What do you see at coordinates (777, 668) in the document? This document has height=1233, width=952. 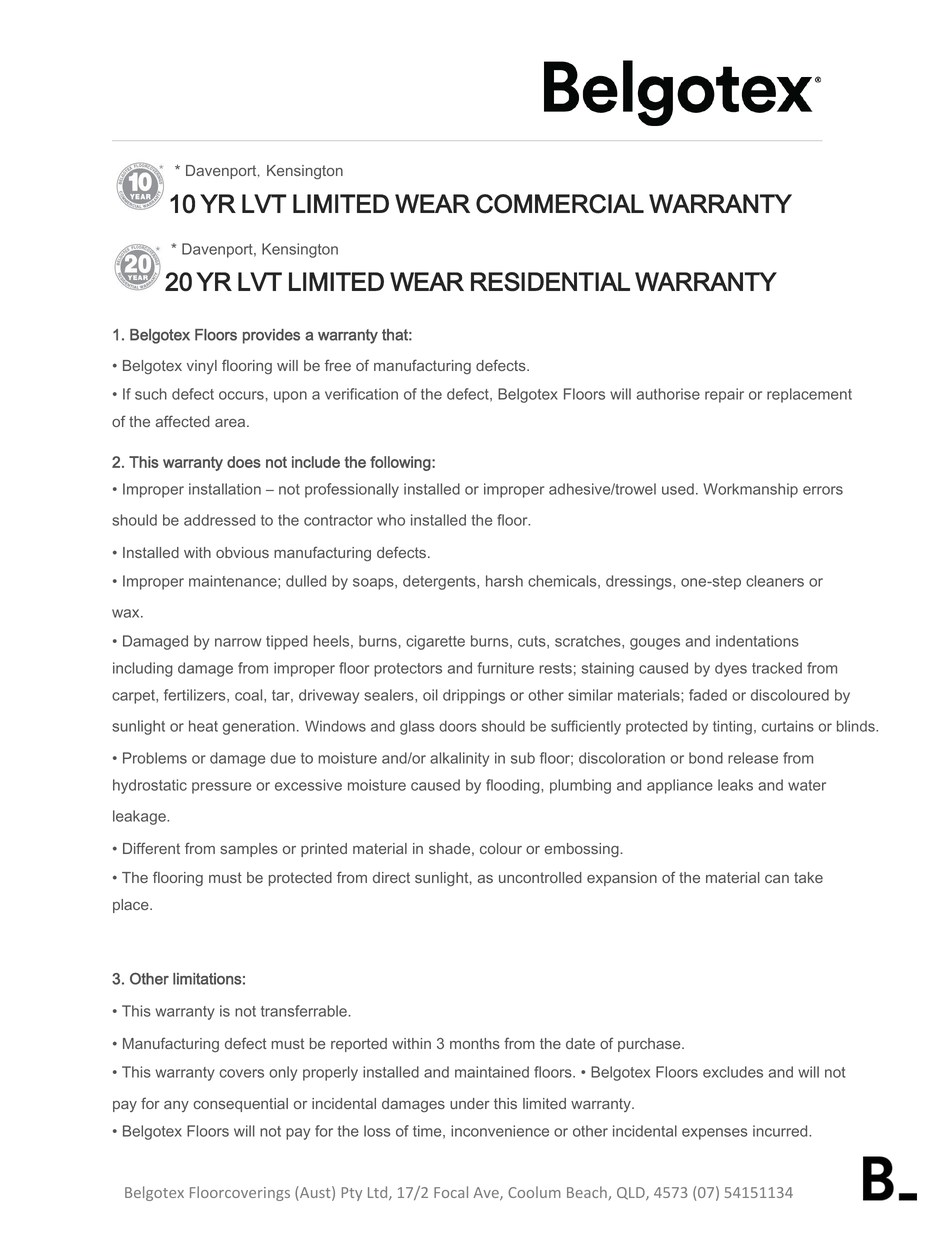 I see `tracked` at bounding box center [777, 668].
